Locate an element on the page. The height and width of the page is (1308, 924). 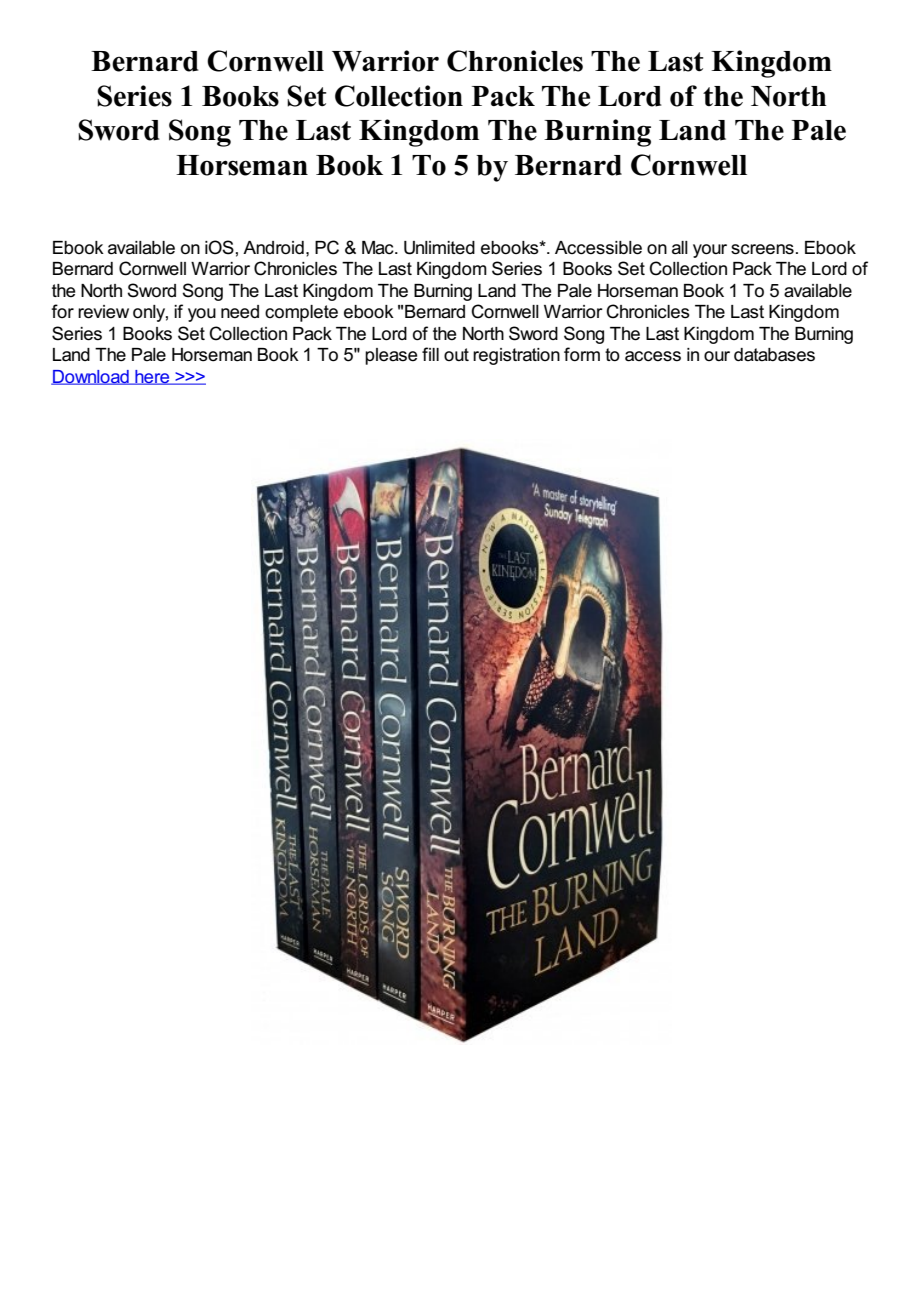
here is located at coordinates (152, 377).
